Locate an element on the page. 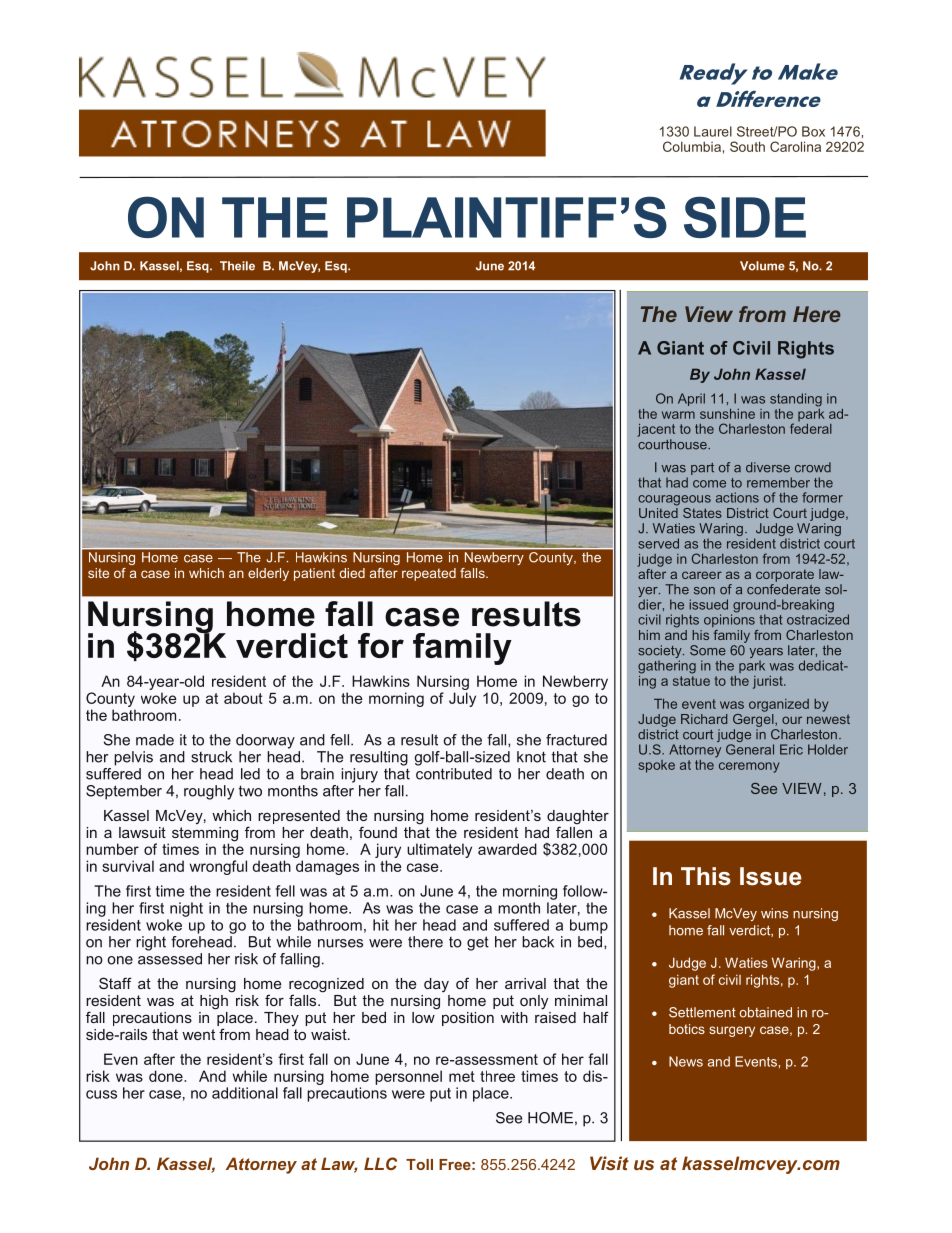 The image size is (952, 1233). ceremony is located at coordinates (749, 767).
